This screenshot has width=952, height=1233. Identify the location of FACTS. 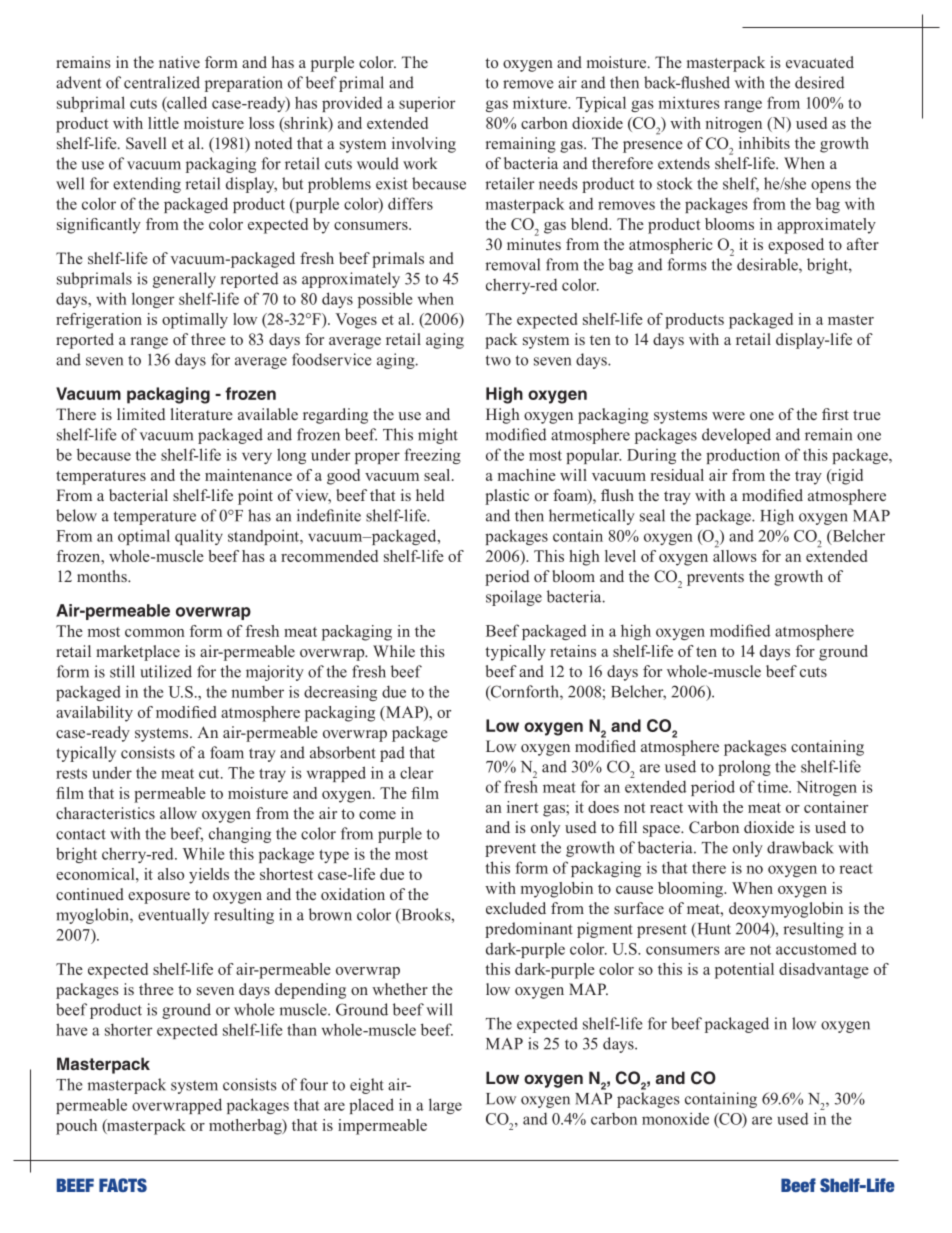
(123, 1185).
